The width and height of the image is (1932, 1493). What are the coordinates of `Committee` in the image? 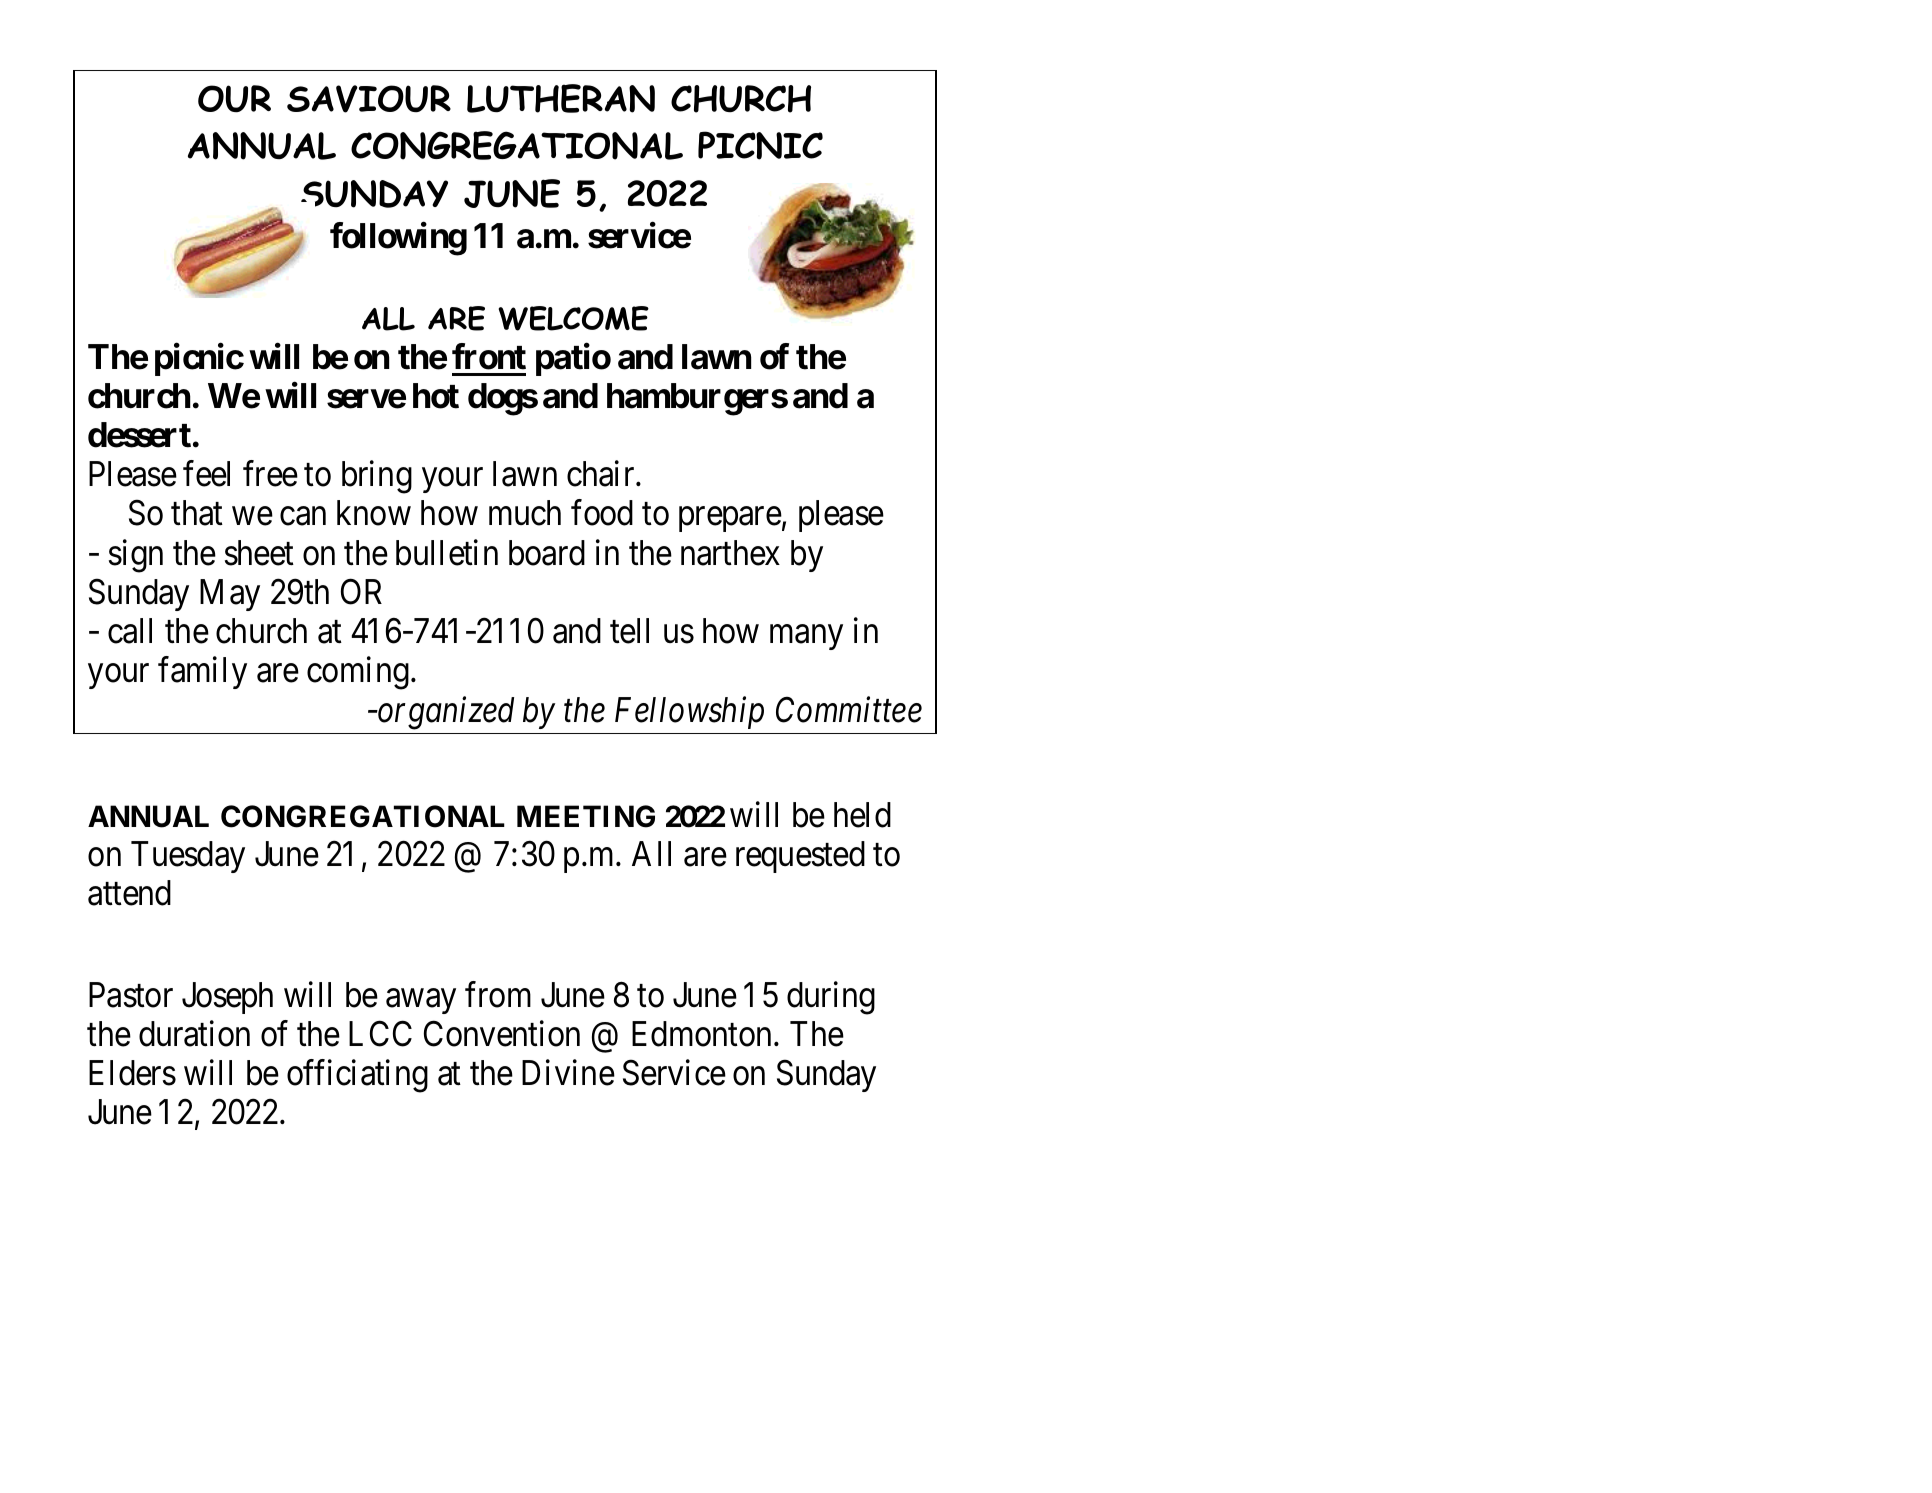 It's located at (849, 710).
